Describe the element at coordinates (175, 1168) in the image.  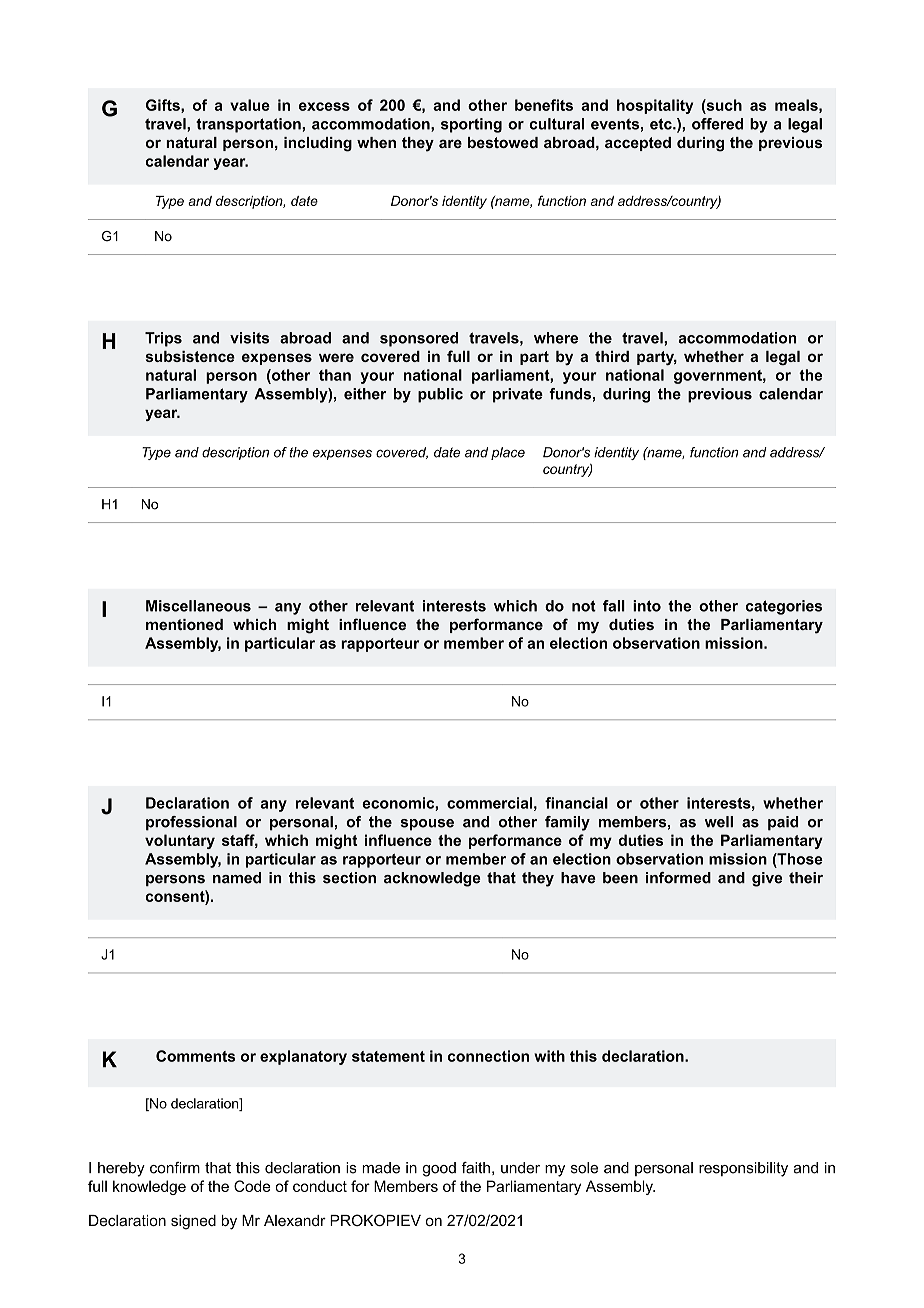
I see `confirm` at that location.
